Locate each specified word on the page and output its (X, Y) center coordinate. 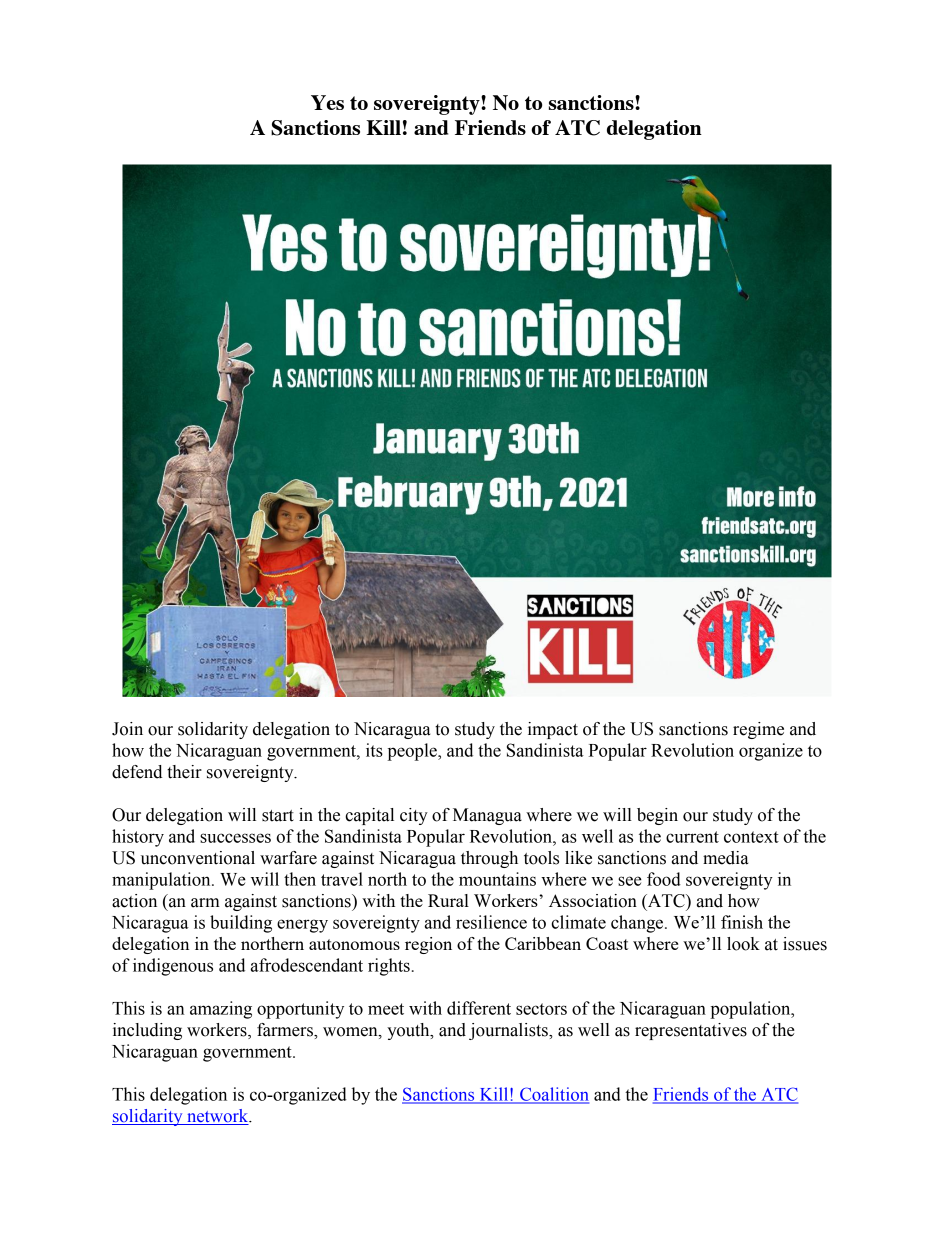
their (184, 772)
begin (657, 816)
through (489, 859)
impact (553, 730)
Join (127, 729)
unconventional (198, 858)
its (374, 750)
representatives (691, 1031)
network (218, 1117)
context (751, 837)
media (725, 858)
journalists (509, 1031)
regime (758, 730)
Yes (327, 102)
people (413, 752)
